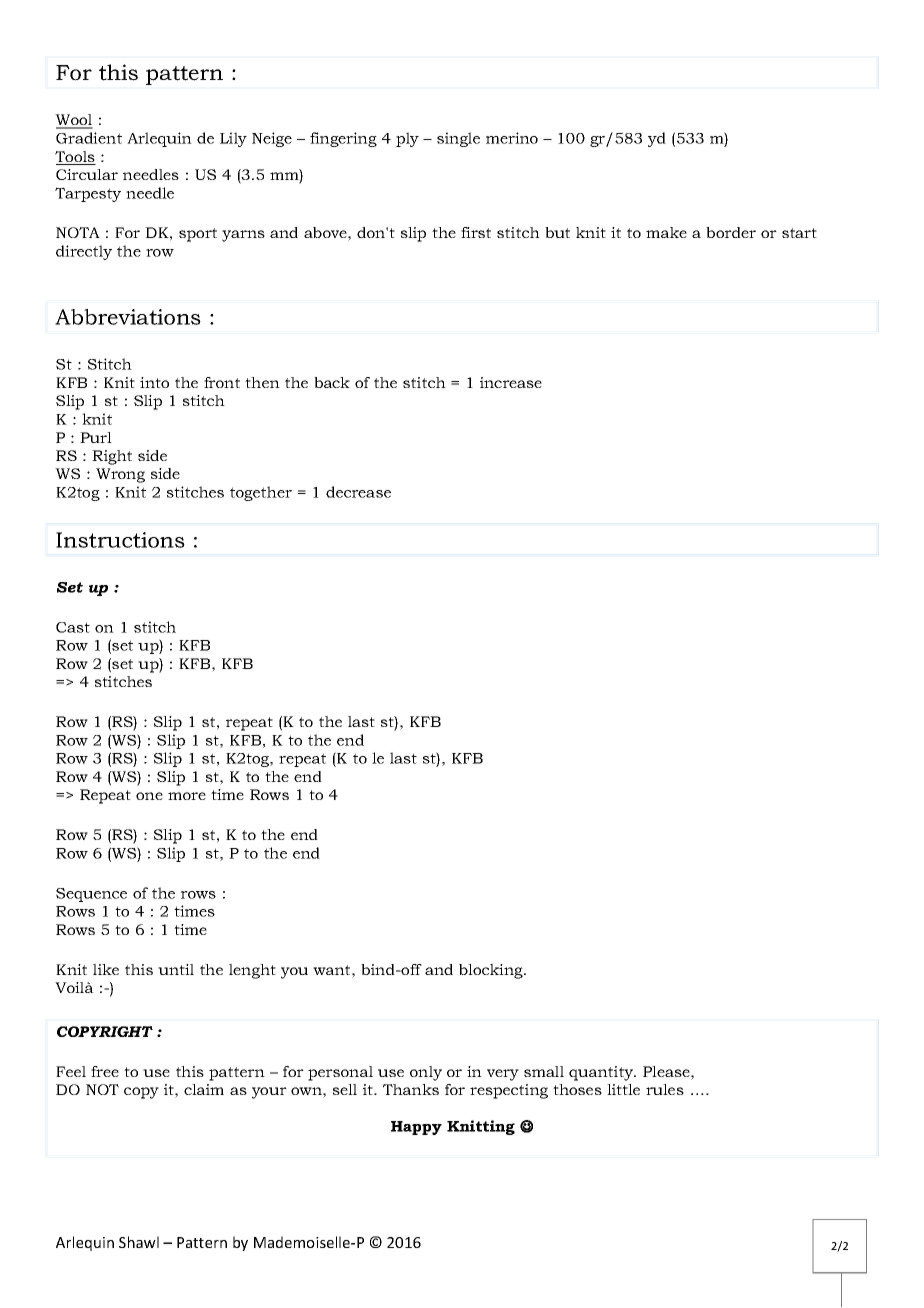 The height and width of the screenshot is (1308, 924). I want to click on make, so click(666, 232).
